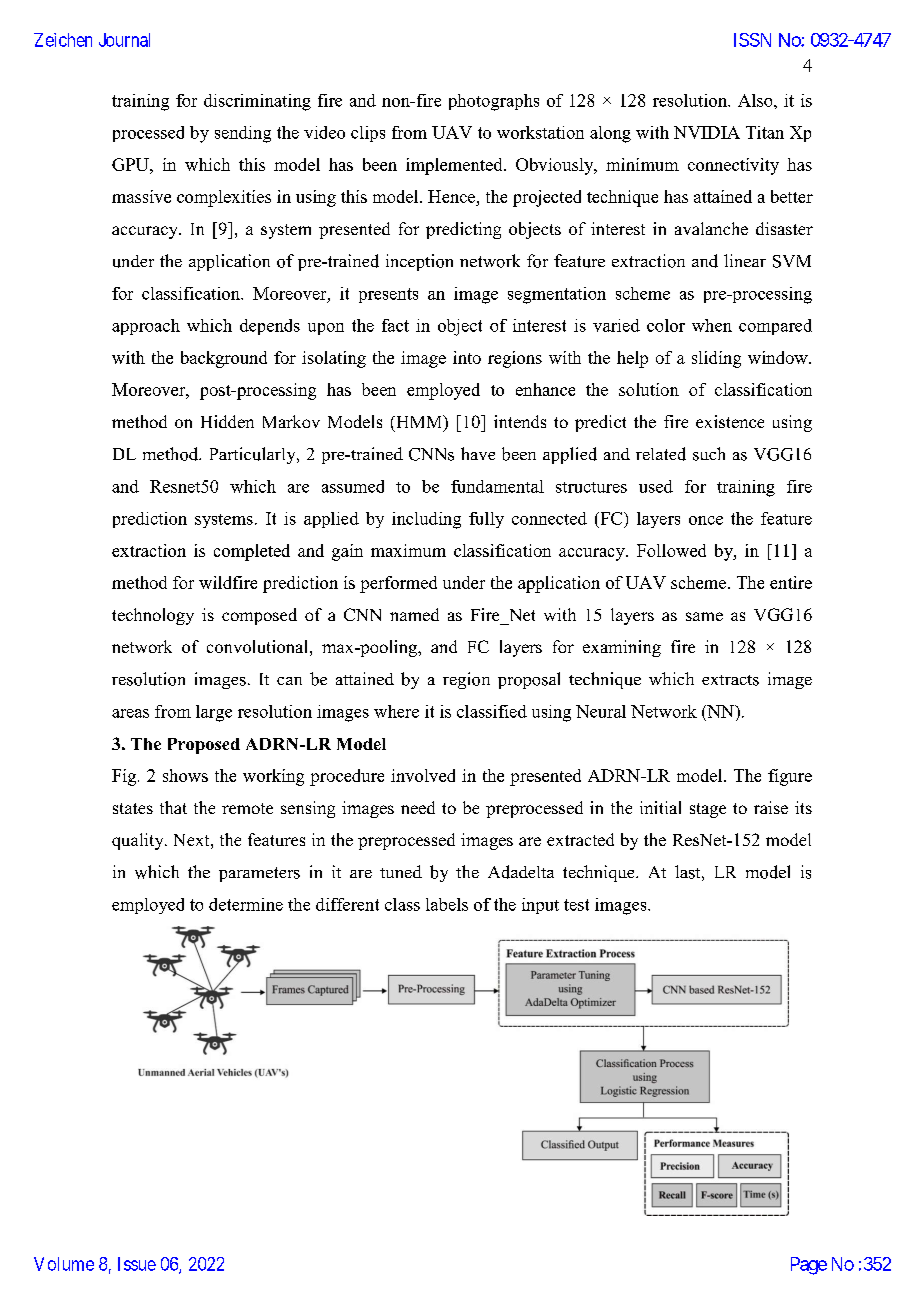 The image size is (924, 1308). Describe the element at coordinates (414, 614) in the document. I see `named` at that location.
